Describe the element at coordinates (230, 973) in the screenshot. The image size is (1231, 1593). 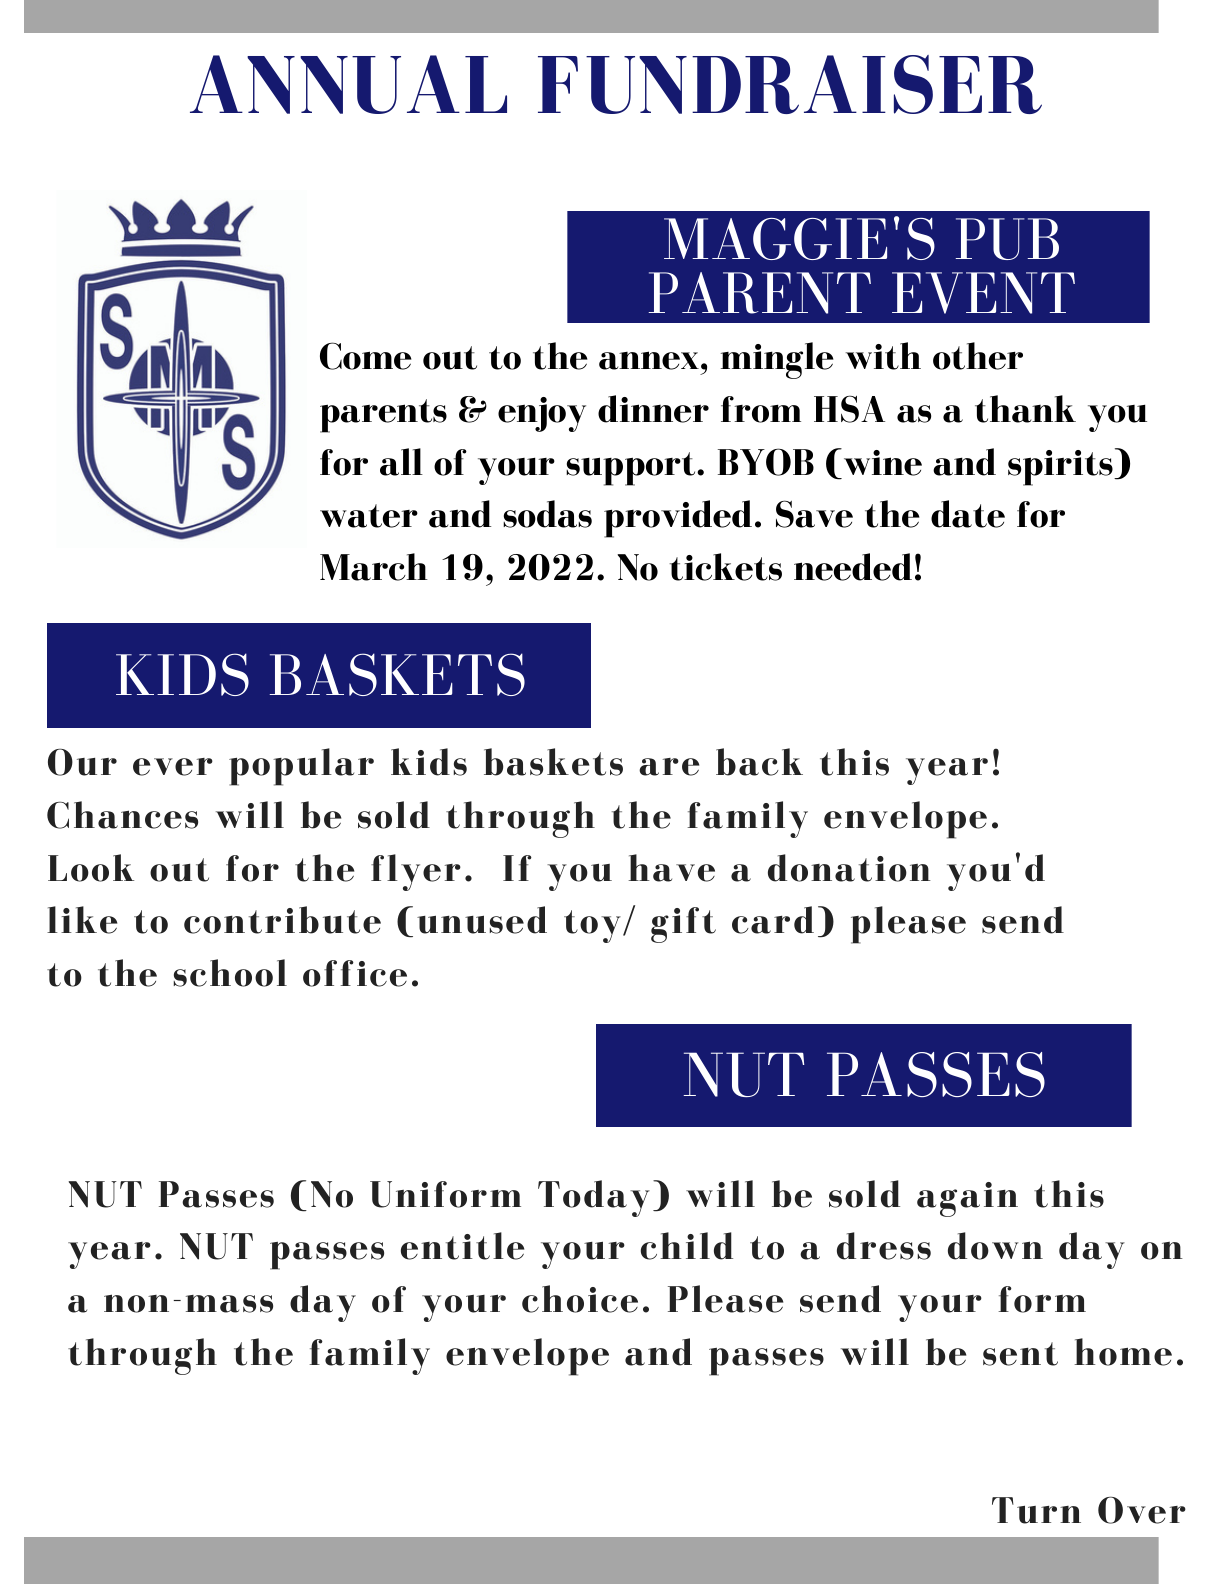
I see `school` at that location.
